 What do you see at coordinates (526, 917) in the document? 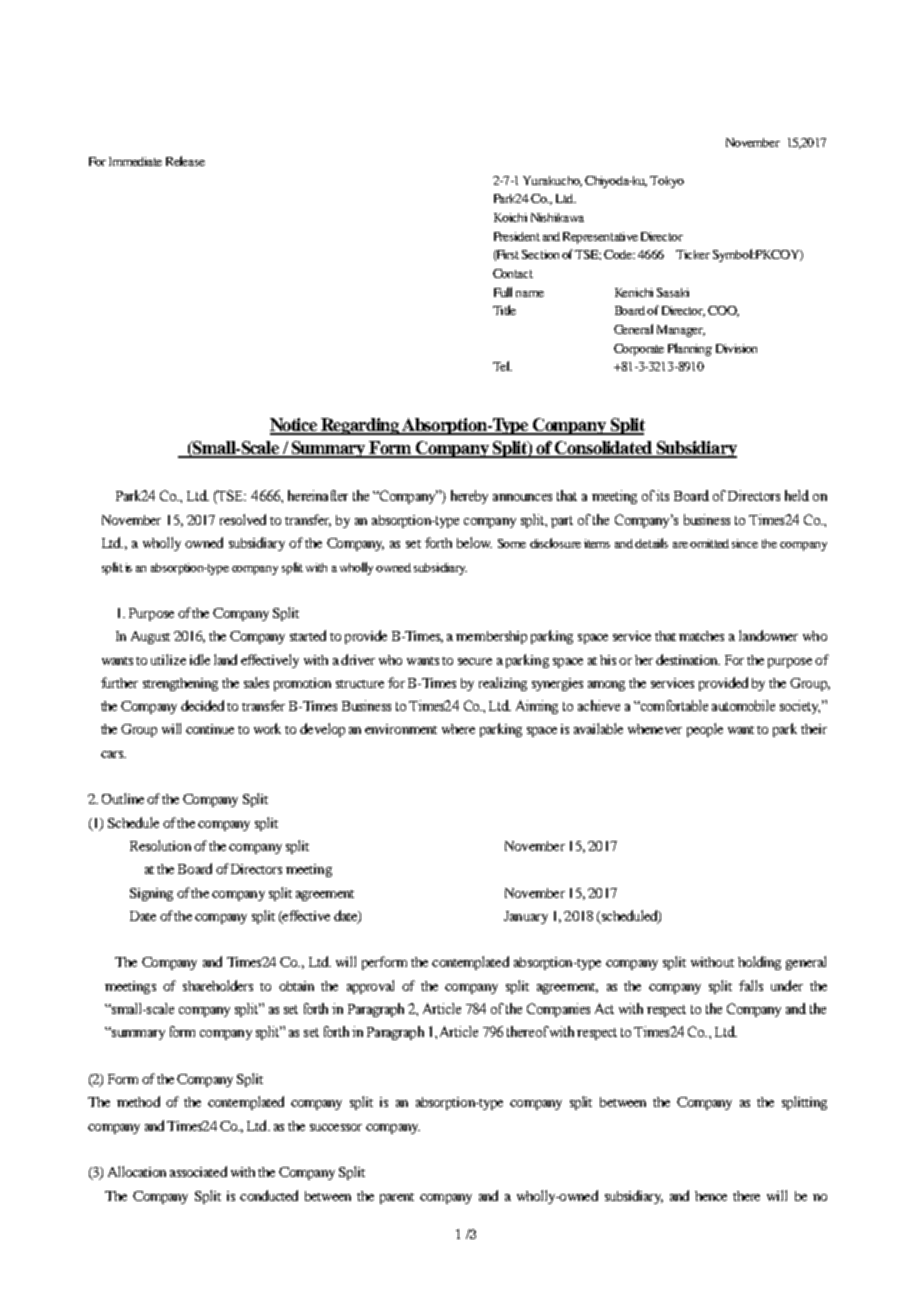
I see `January` at bounding box center [526, 917].
